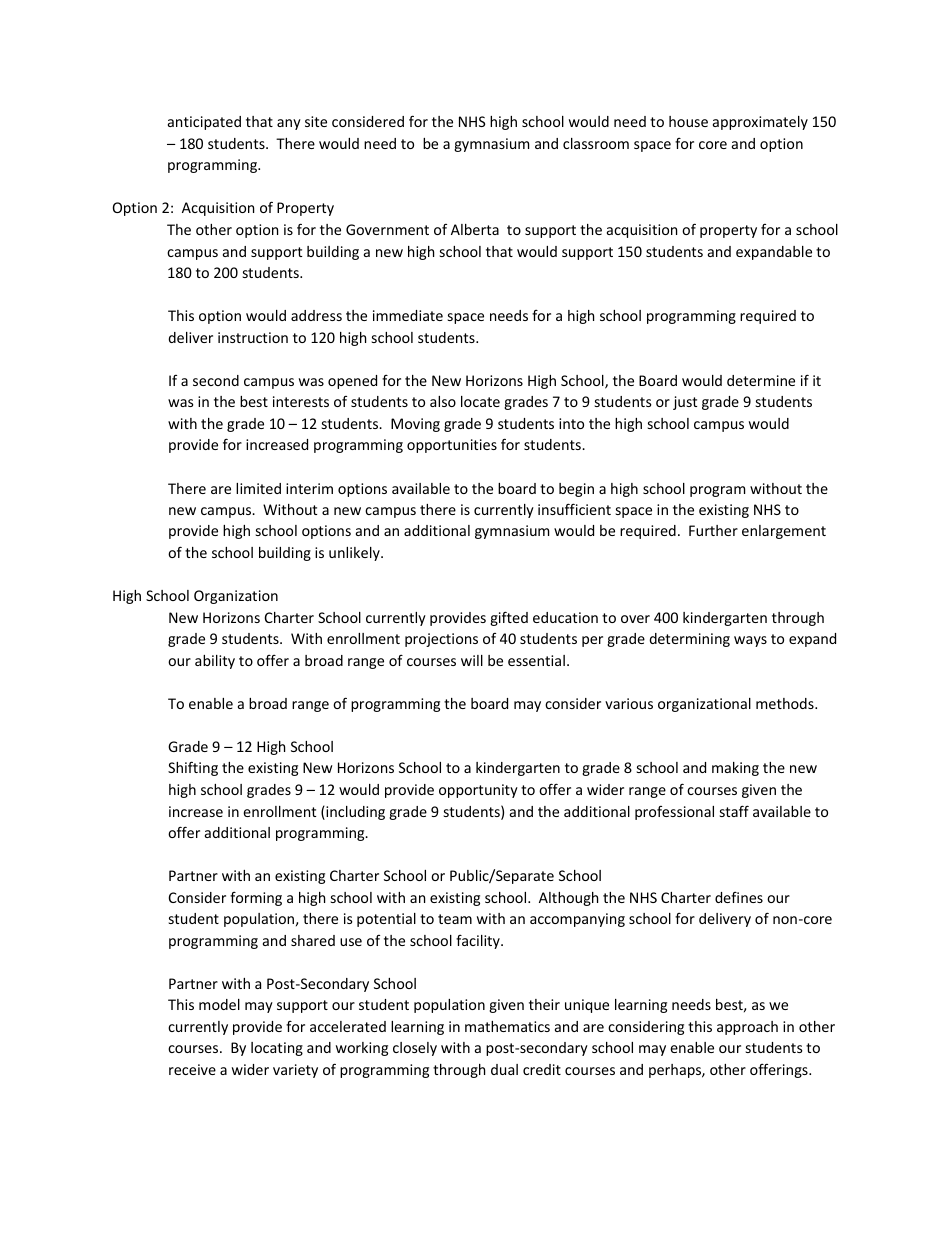 This image has width=952, height=1233. Describe the element at coordinates (509, 618) in the image. I see `gifted` at that location.
